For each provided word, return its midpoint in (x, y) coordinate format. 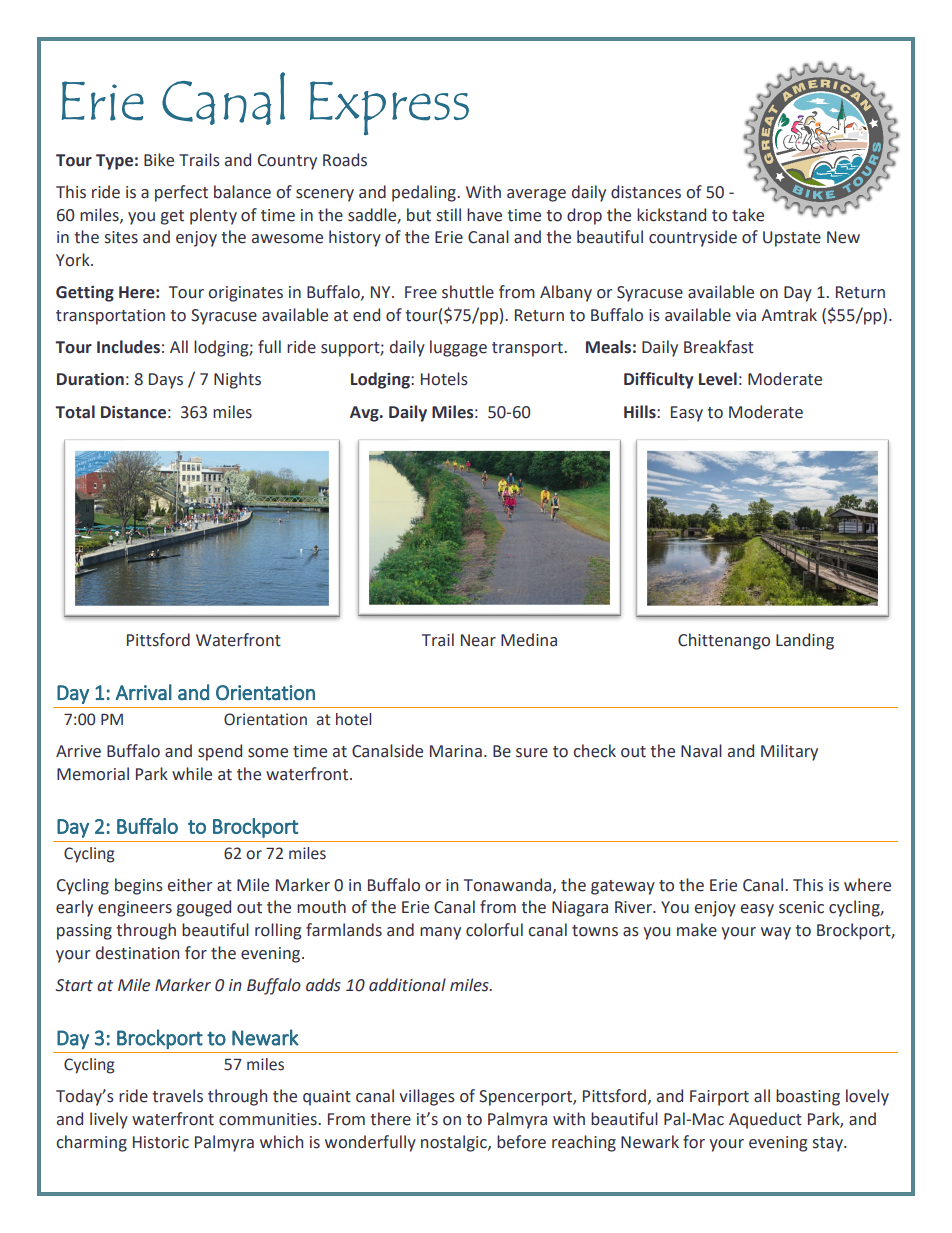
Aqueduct (765, 1120)
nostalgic (455, 1143)
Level (718, 379)
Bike (159, 160)
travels (177, 1096)
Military (789, 752)
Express (389, 108)
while (192, 774)
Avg (365, 414)
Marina (456, 751)
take (748, 215)
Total (75, 412)
